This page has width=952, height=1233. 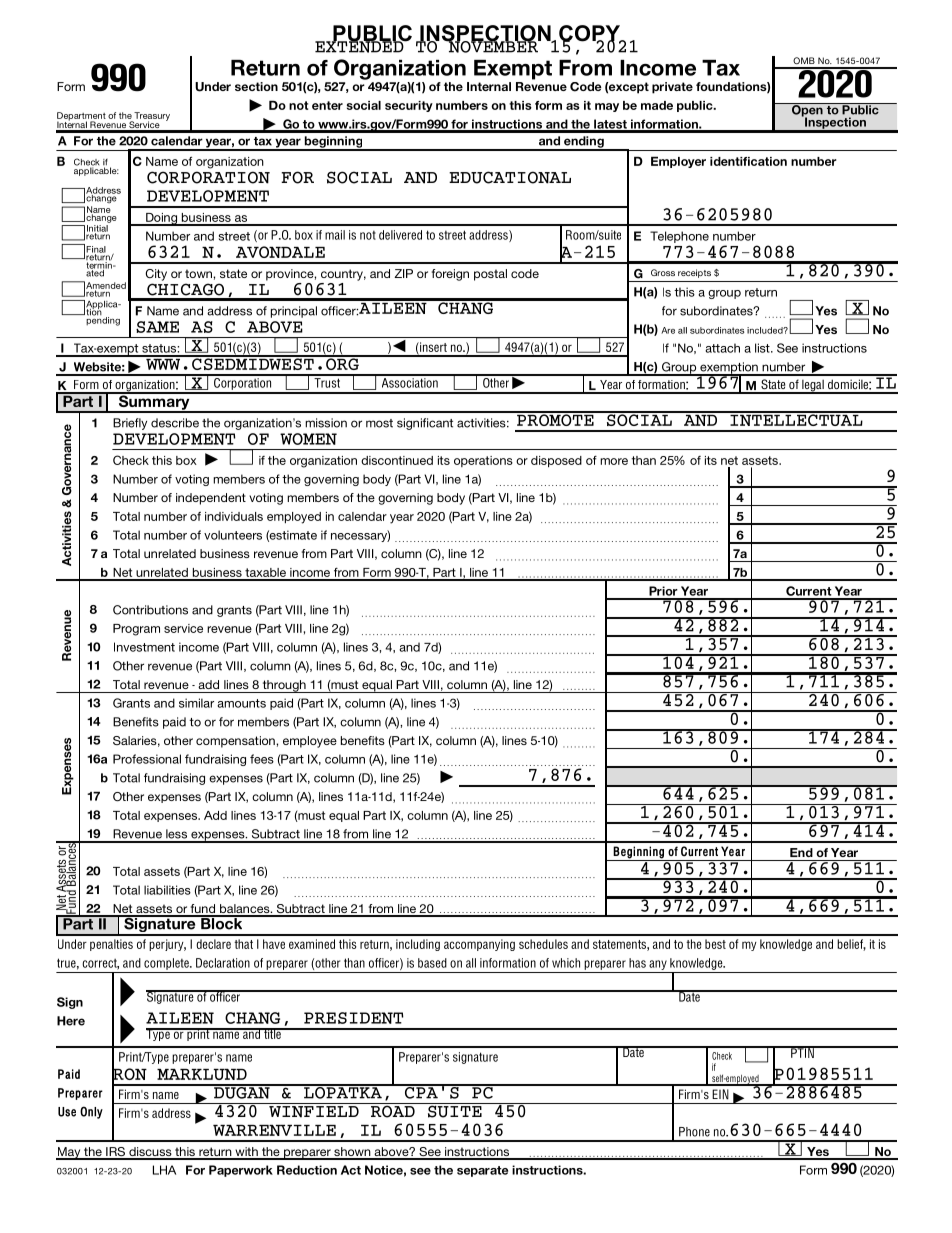 What do you see at coordinates (409, 106) in the page?
I see `security` at bounding box center [409, 106].
